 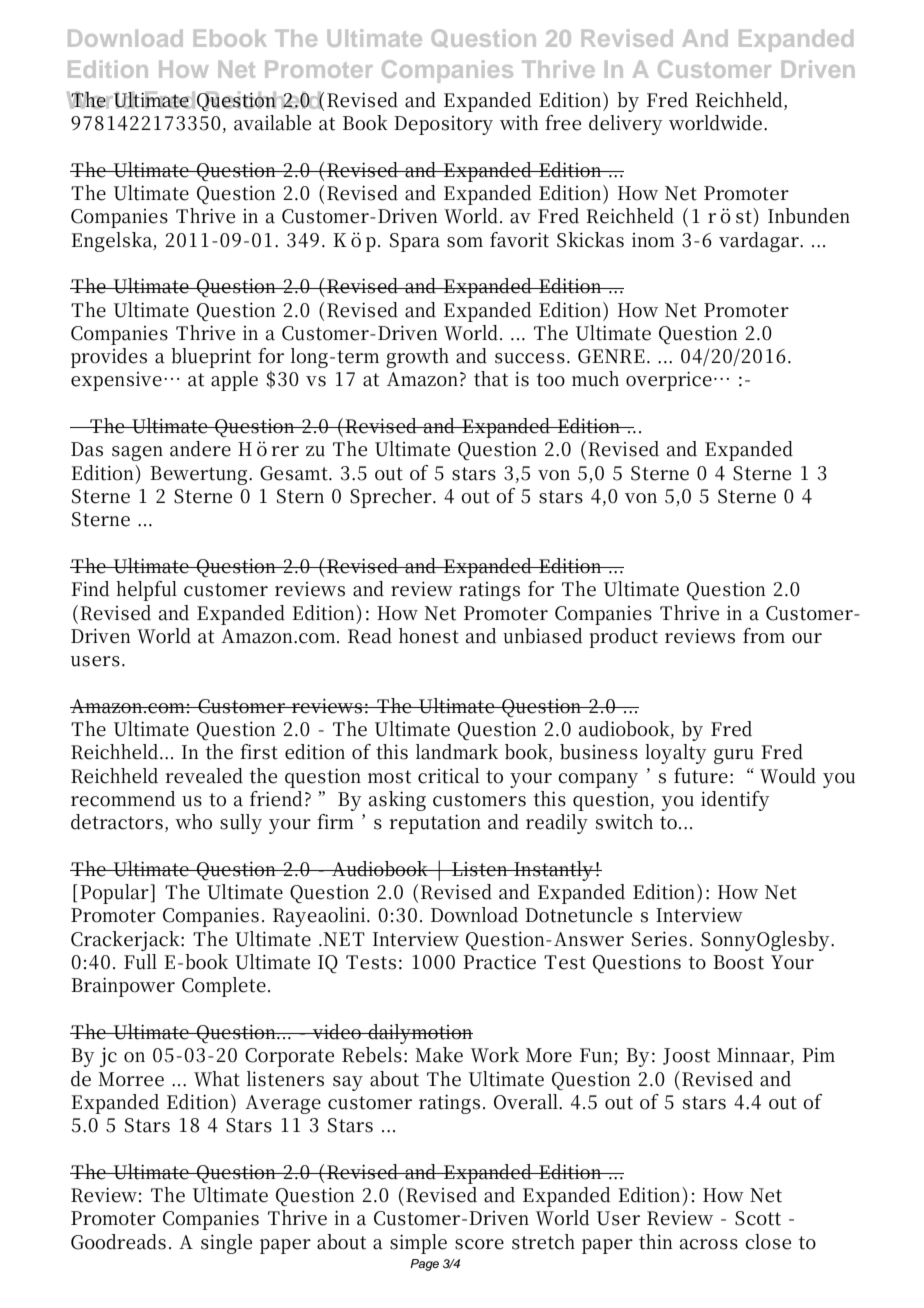 What do you see at coordinates (200, 475) in the image?
I see `Bewertung` at bounding box center [200, 475].
